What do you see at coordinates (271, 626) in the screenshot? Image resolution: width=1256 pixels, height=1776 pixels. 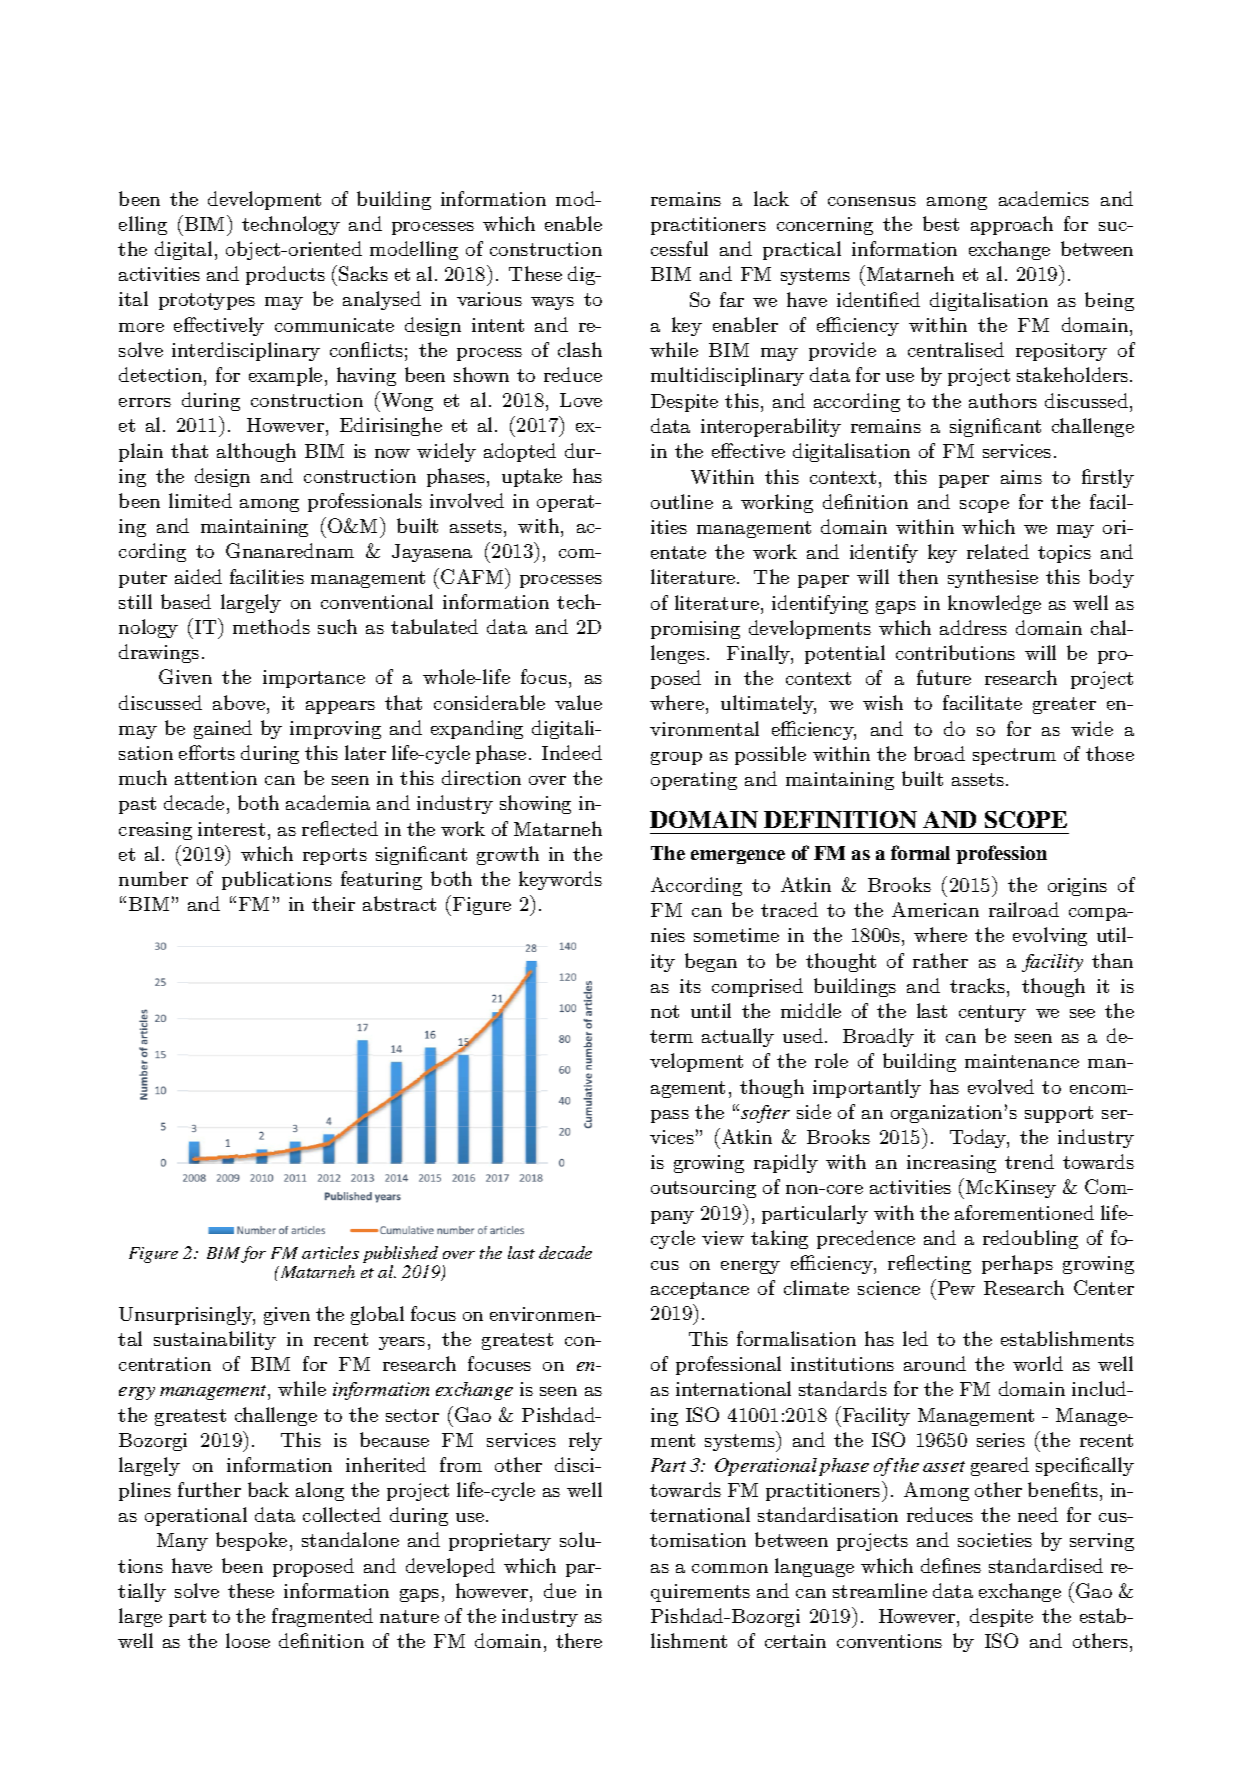 I see `methods` at bounding box center [271, 626].
